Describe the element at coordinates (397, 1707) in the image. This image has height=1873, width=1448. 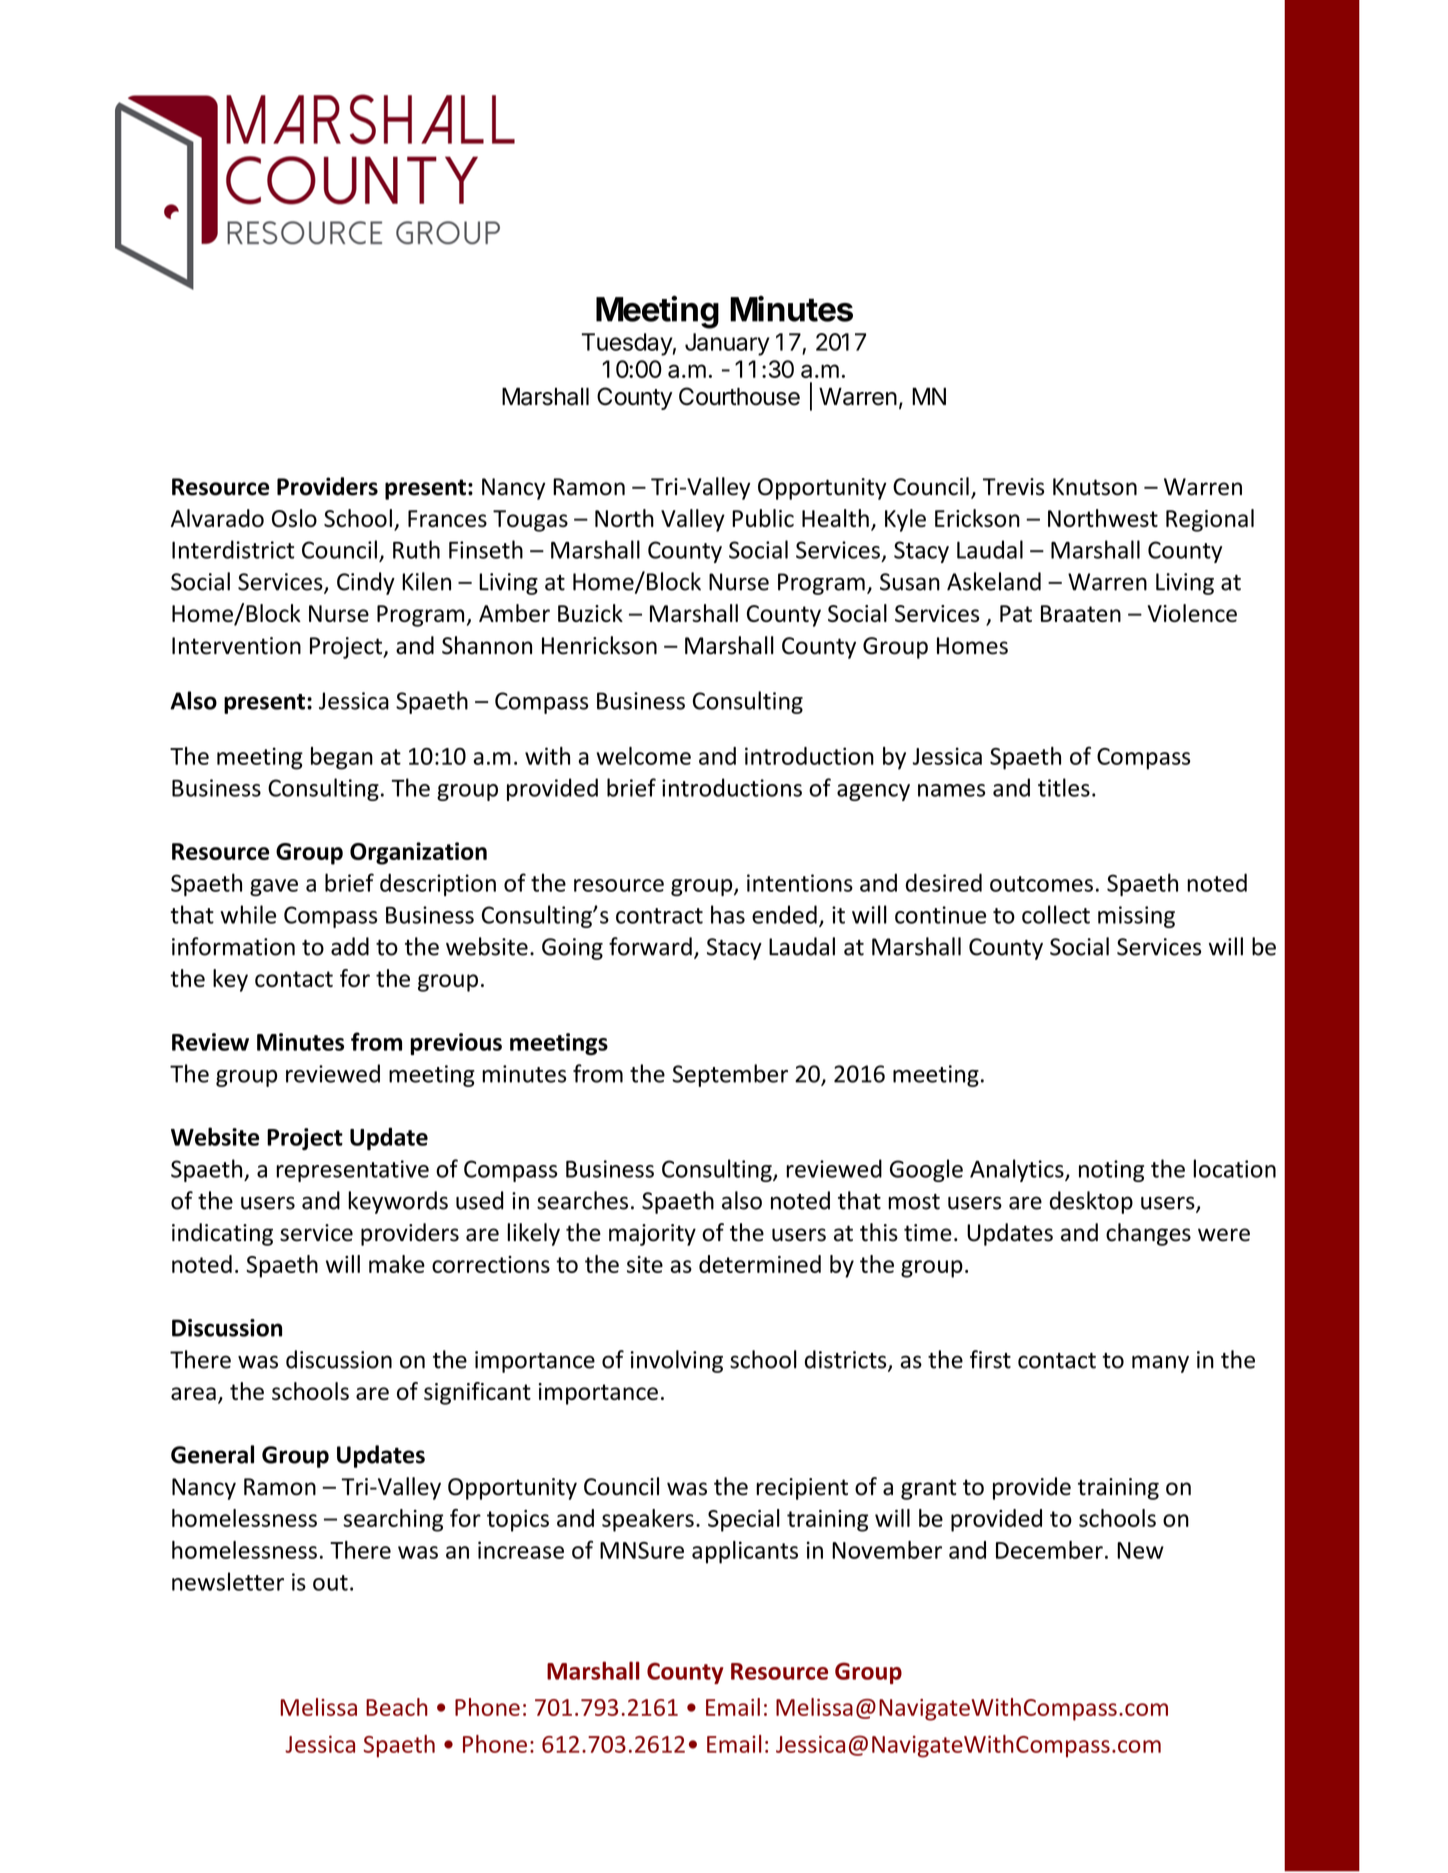
I see `Beach` at that location.
